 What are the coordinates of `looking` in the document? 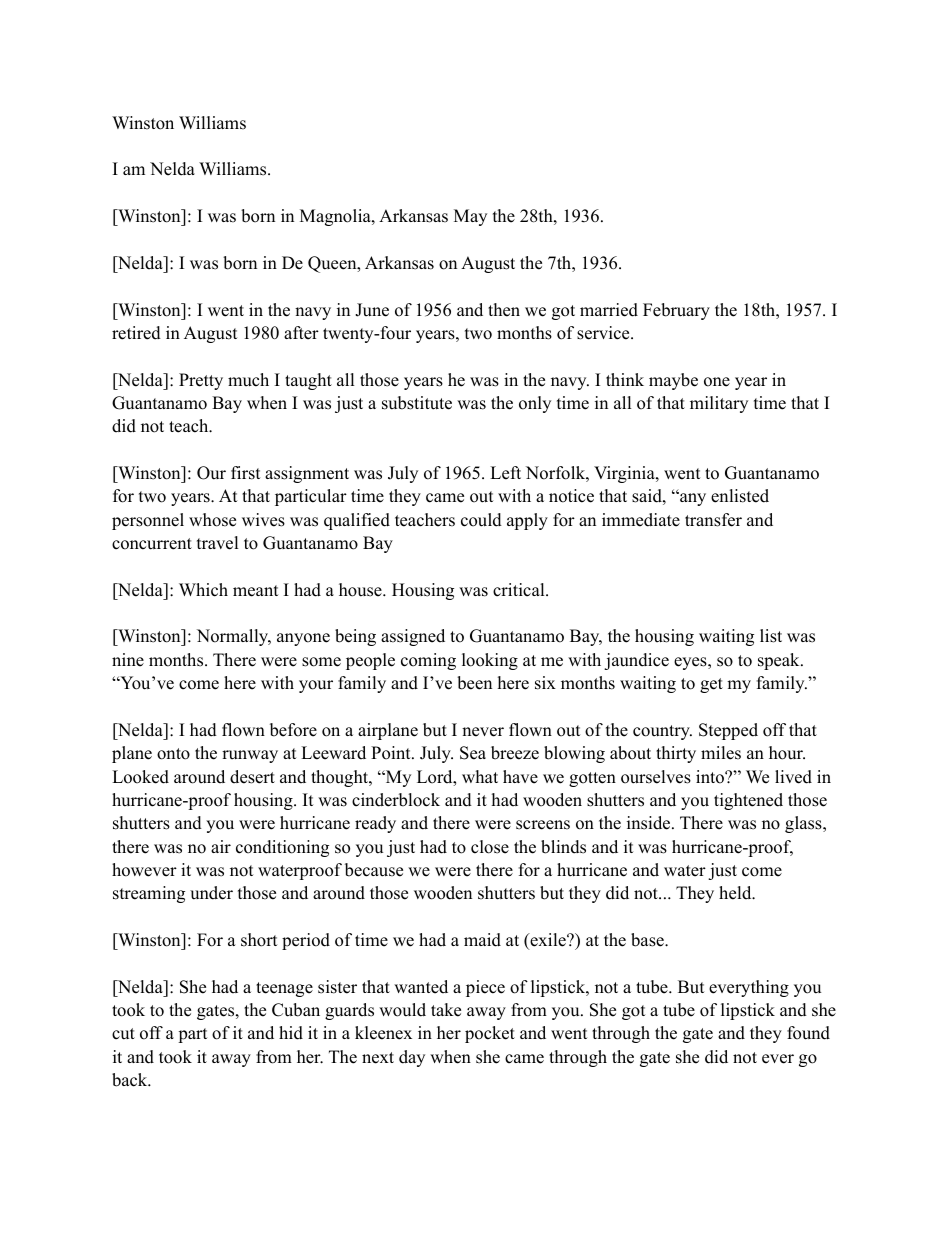 It's located at (490, 661).
